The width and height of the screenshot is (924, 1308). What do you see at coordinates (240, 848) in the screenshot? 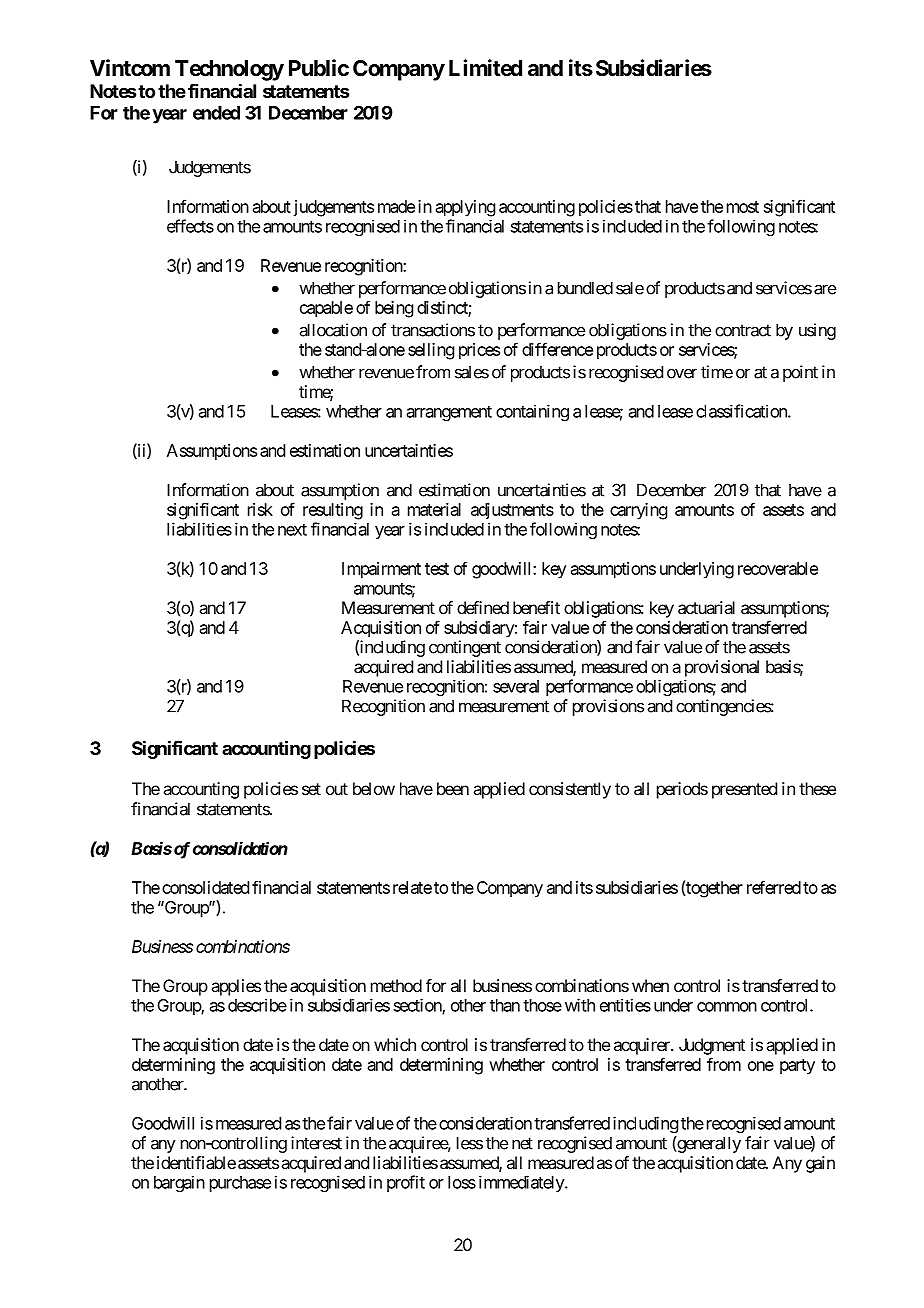
I see `consolidation` at bounding box center [240, 848].
